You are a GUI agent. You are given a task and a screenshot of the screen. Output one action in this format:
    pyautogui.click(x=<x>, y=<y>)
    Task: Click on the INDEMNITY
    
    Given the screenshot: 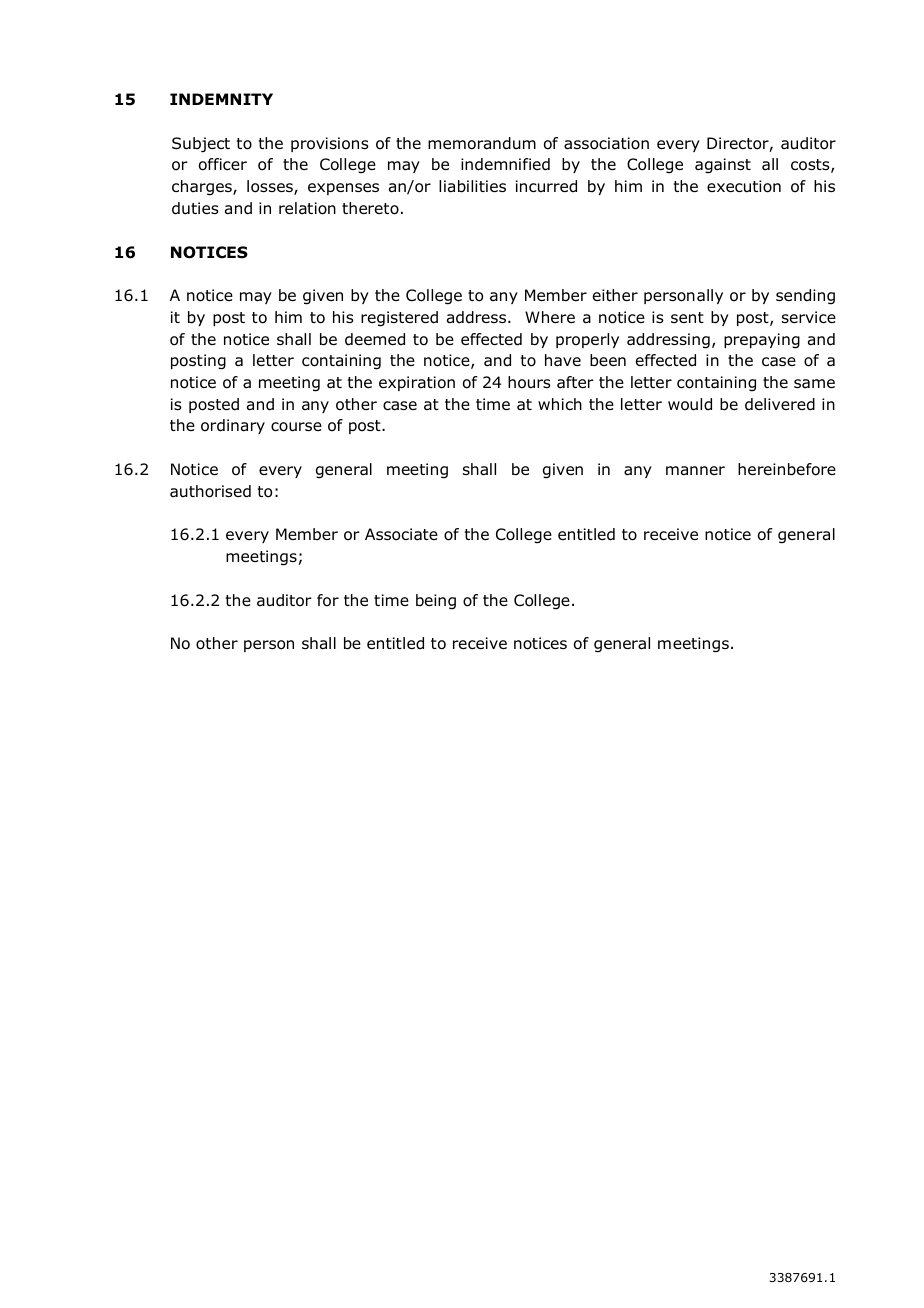 What is the action you would take?
    pyautogui.click(x=221, y=99)
